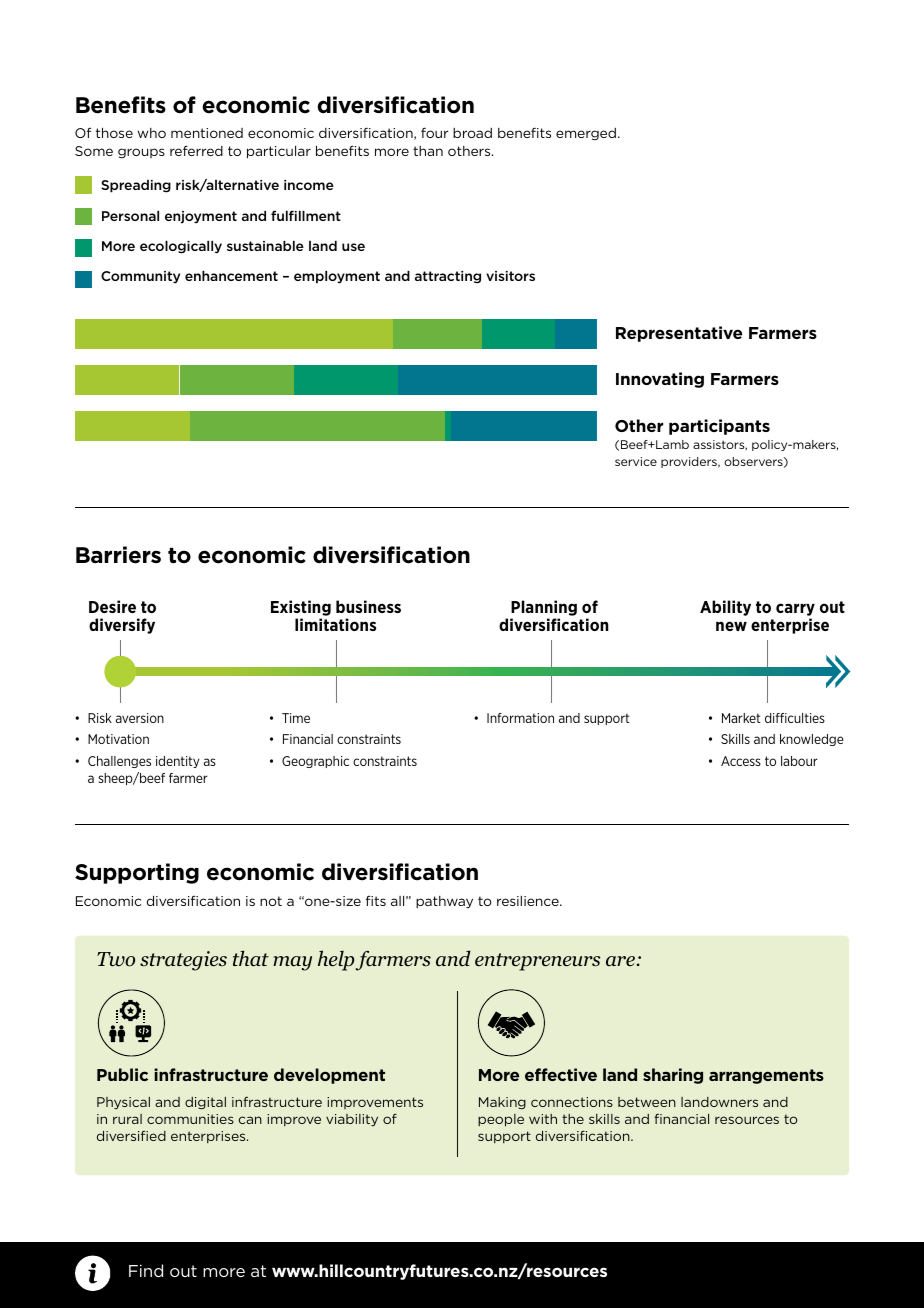  Describe the element at coordinates (428, 151) in the screenshot. I see `than` at that location.
